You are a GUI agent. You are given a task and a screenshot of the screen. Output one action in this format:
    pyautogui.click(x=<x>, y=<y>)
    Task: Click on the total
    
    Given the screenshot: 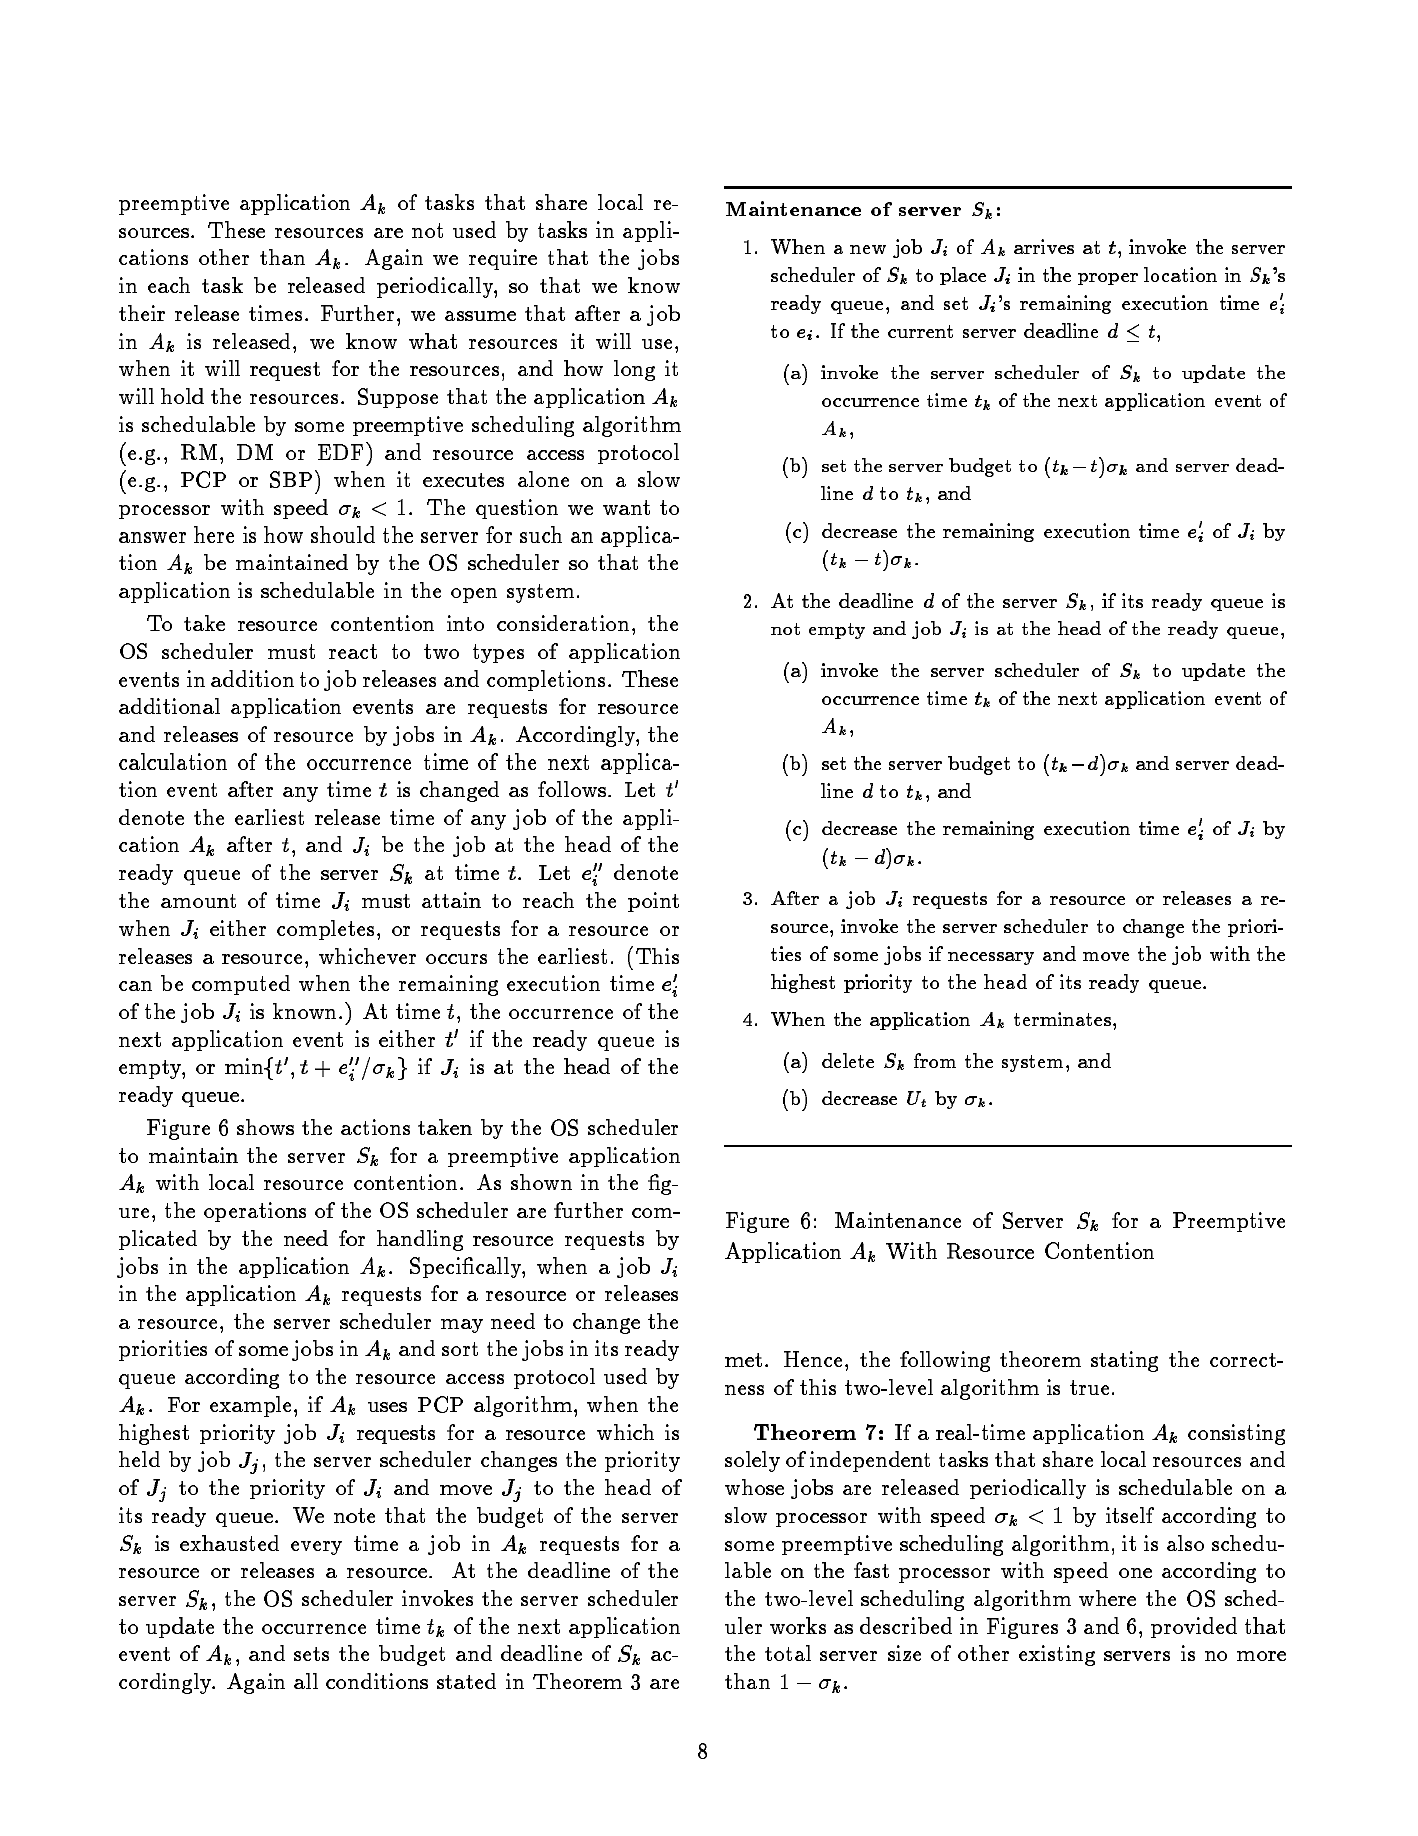 What is the action you would take?
    pyautogui.click(x=788, y=1653)
